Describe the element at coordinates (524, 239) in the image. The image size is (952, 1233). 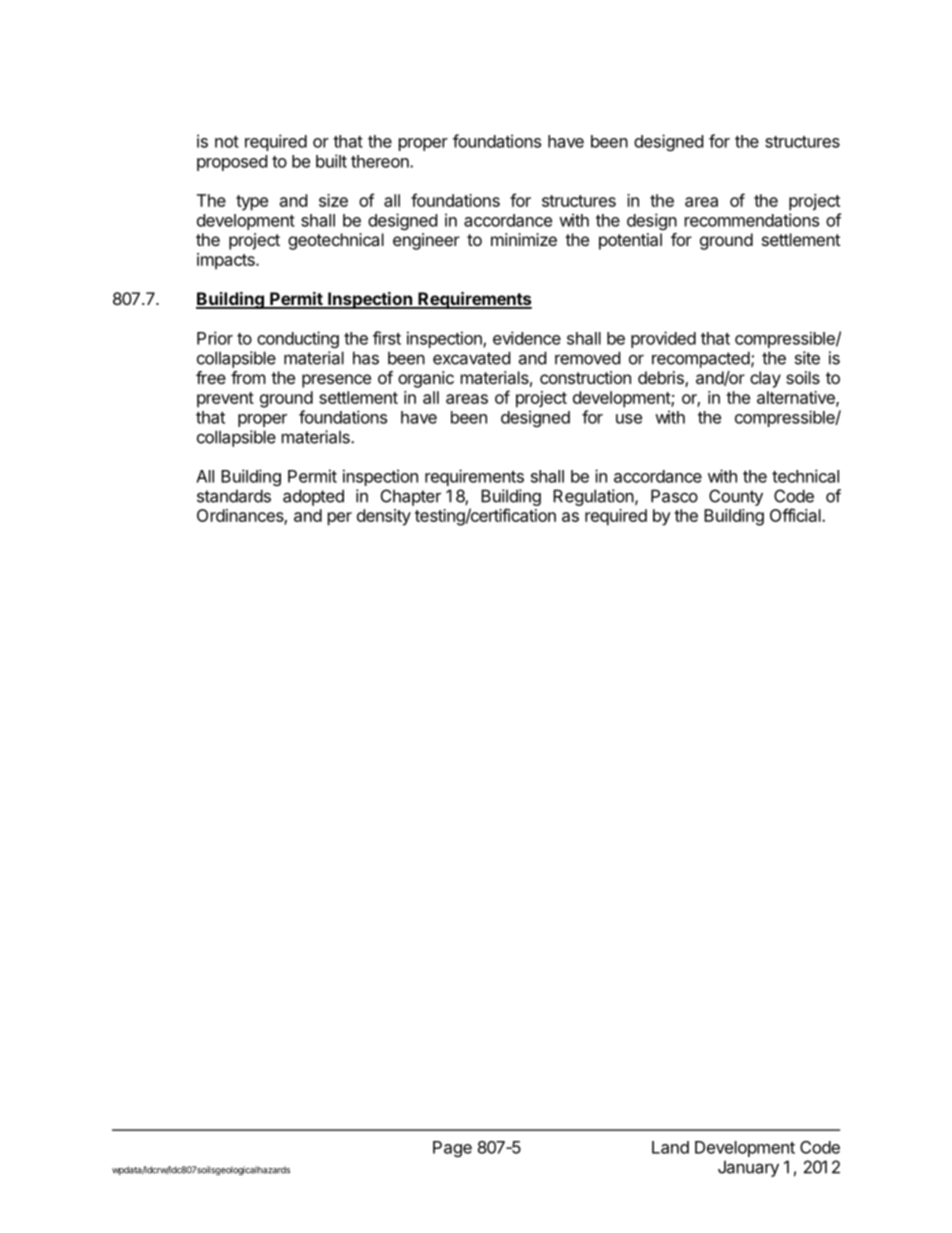
I see `minimize` at that location.
